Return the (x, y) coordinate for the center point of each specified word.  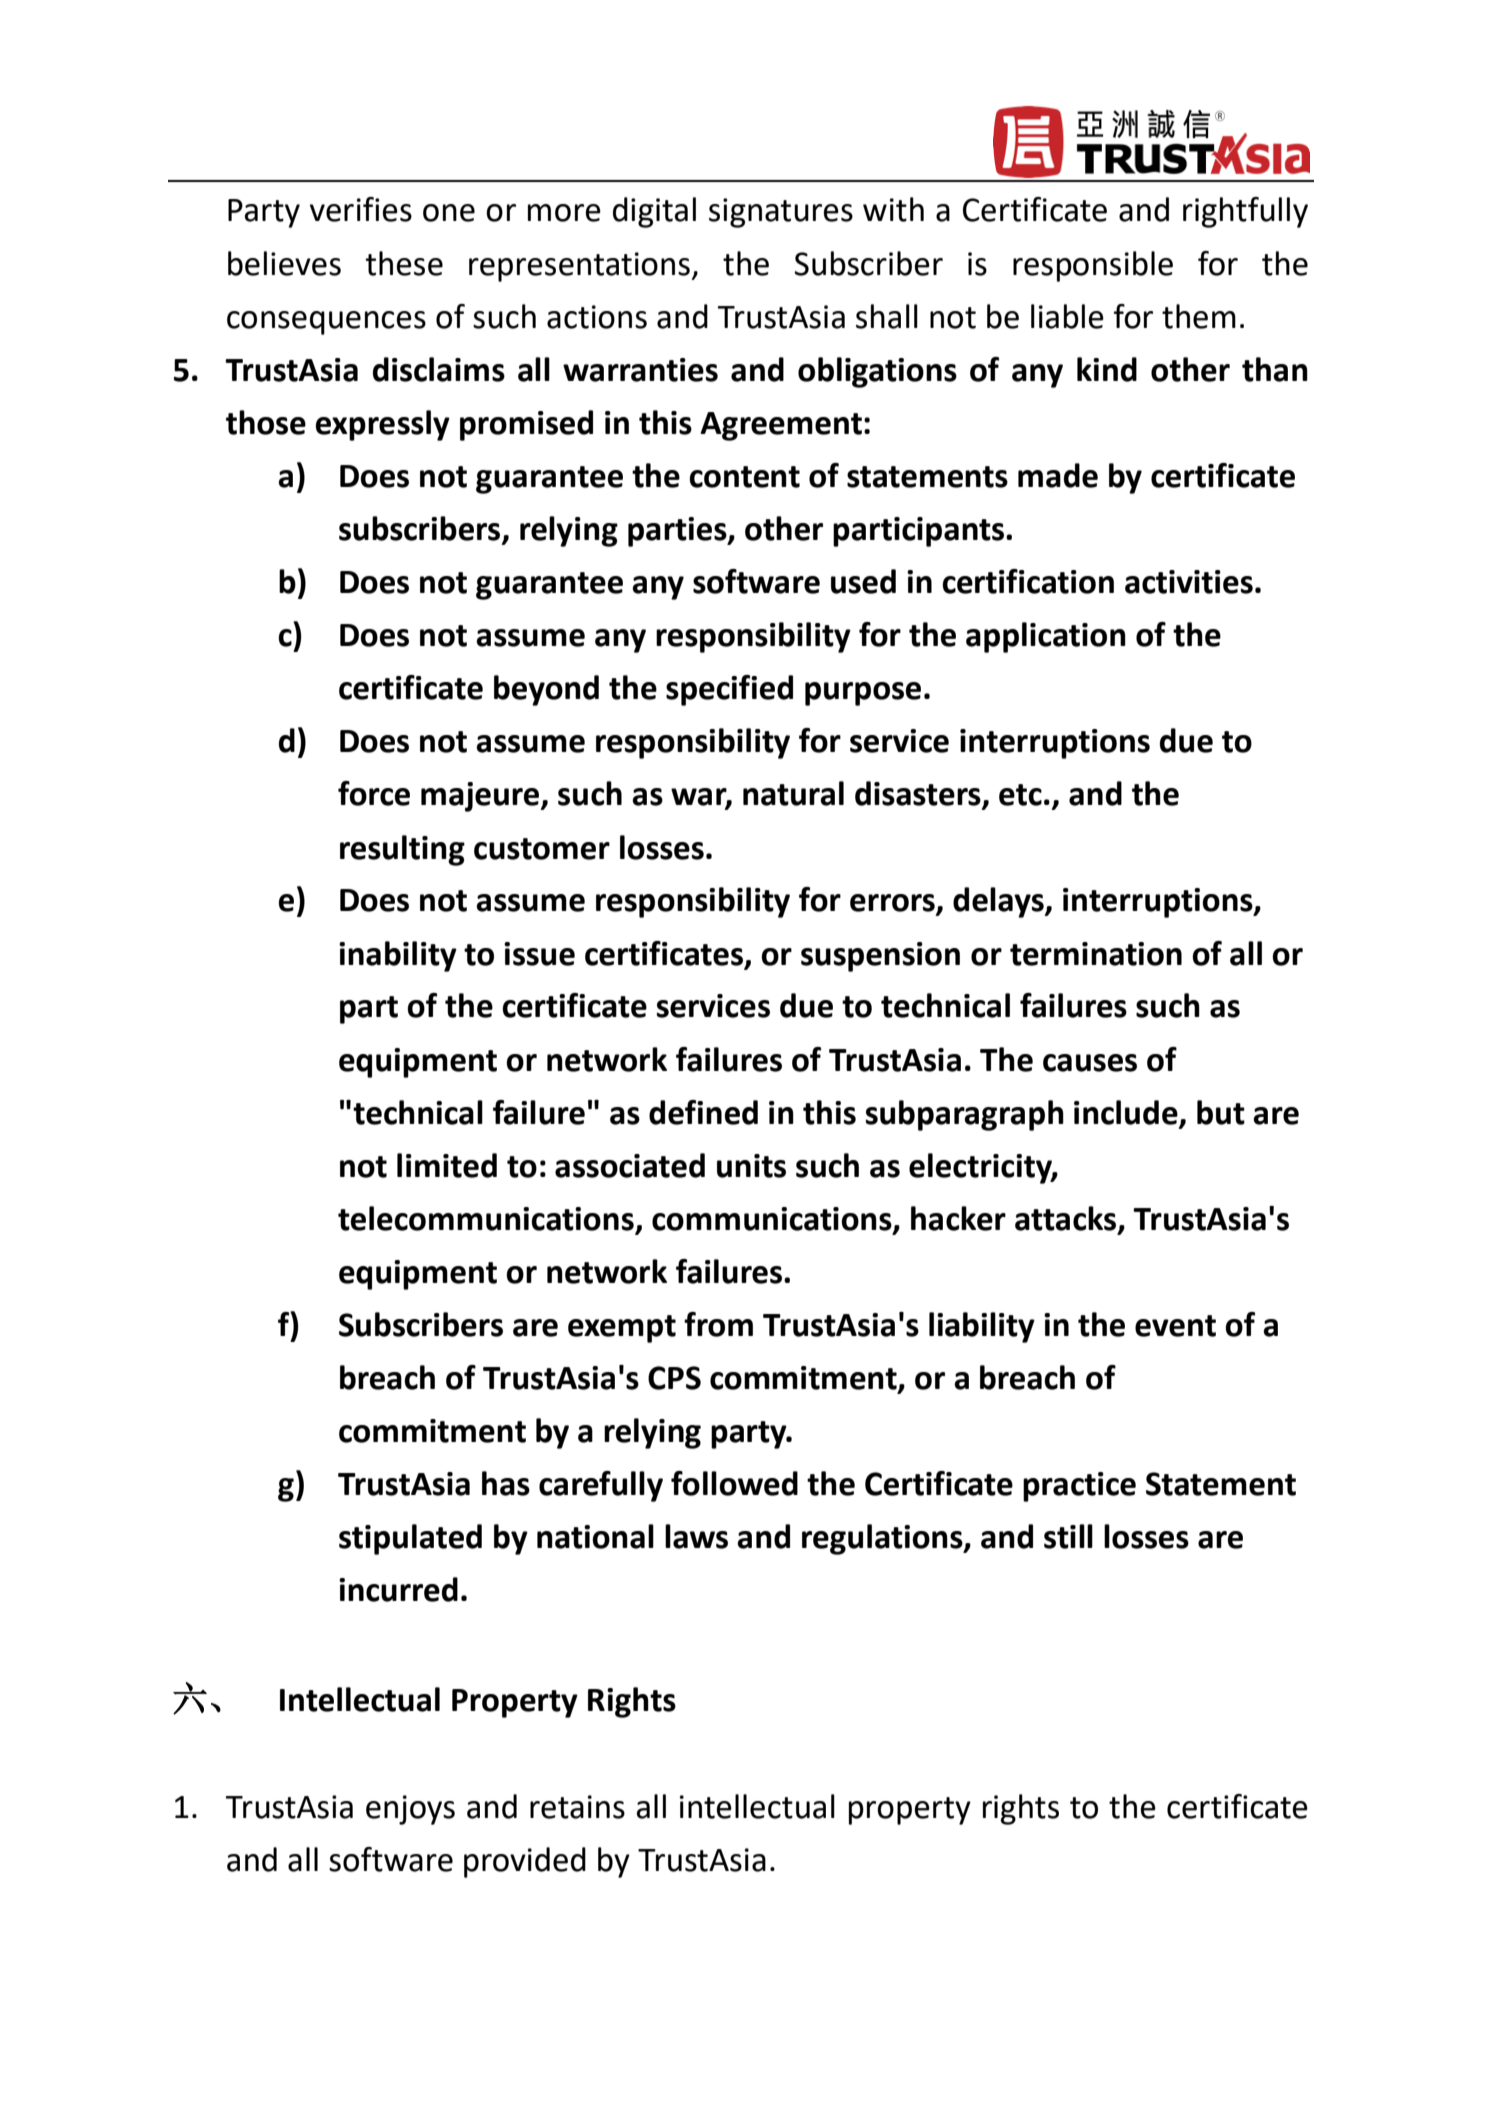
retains (577, 1807)
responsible (1093, 266)
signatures (781, 213)
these (404, 263)
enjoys (410, 1810)
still (1068, 1536)
